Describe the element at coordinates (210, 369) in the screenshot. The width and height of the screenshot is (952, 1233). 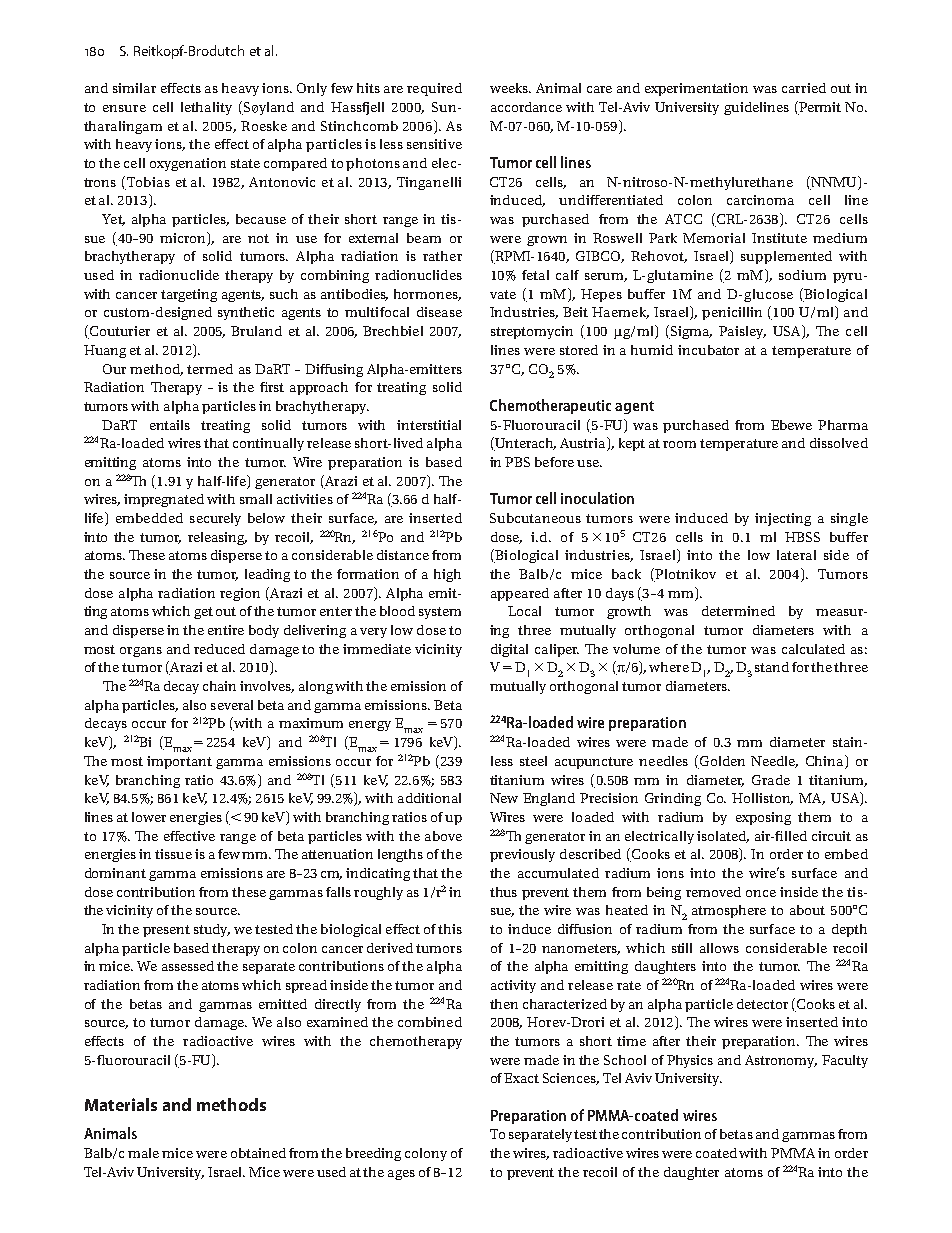
I see `termed` at that location.
